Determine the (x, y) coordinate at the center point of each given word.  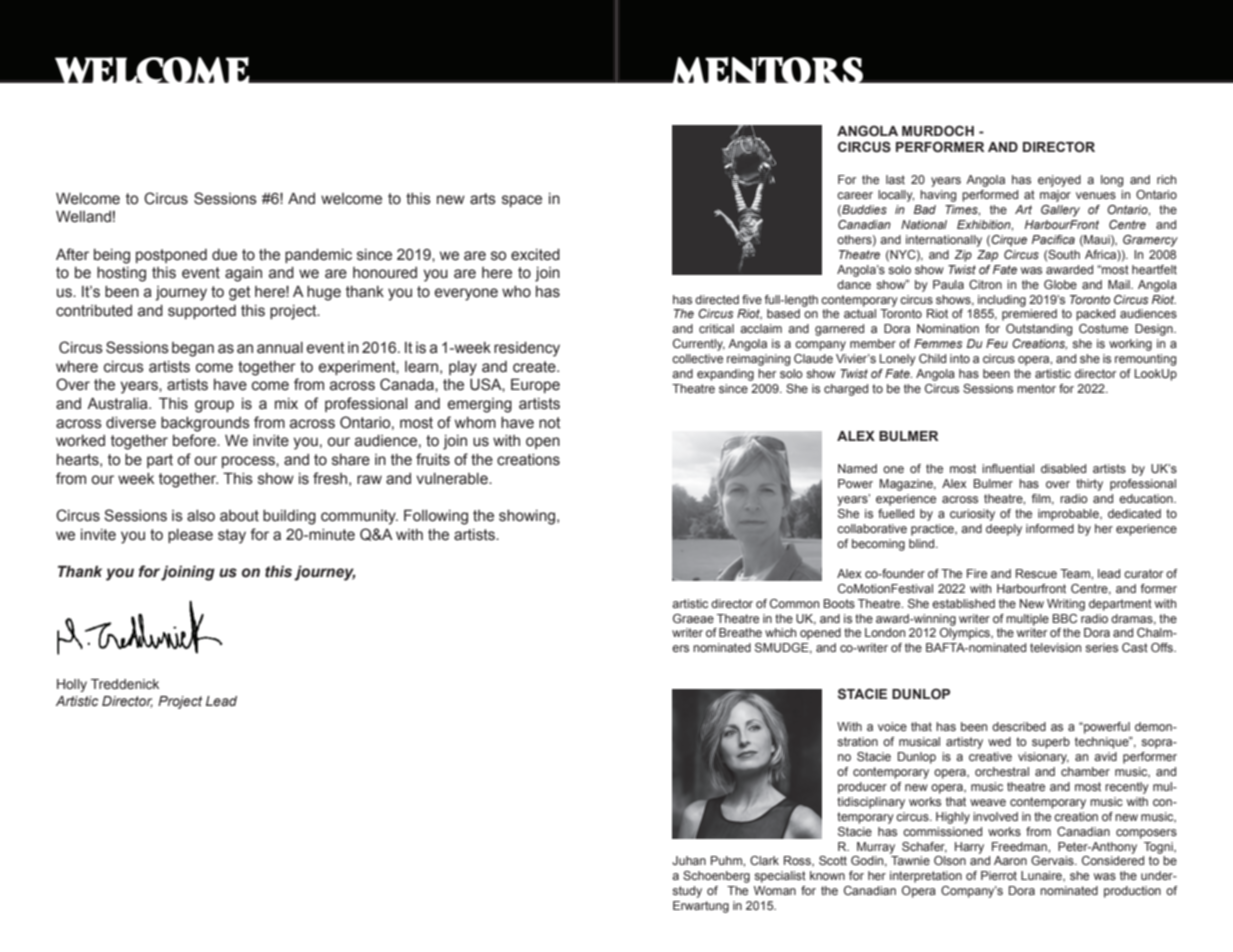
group (214, 406)
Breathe (740, 632)
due (224, 255)
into (960, 358)
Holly (72, 685)
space (522, 201)
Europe (535, 385)
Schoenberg (716, 877)
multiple (1027, 620)
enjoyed (1059, 181)
